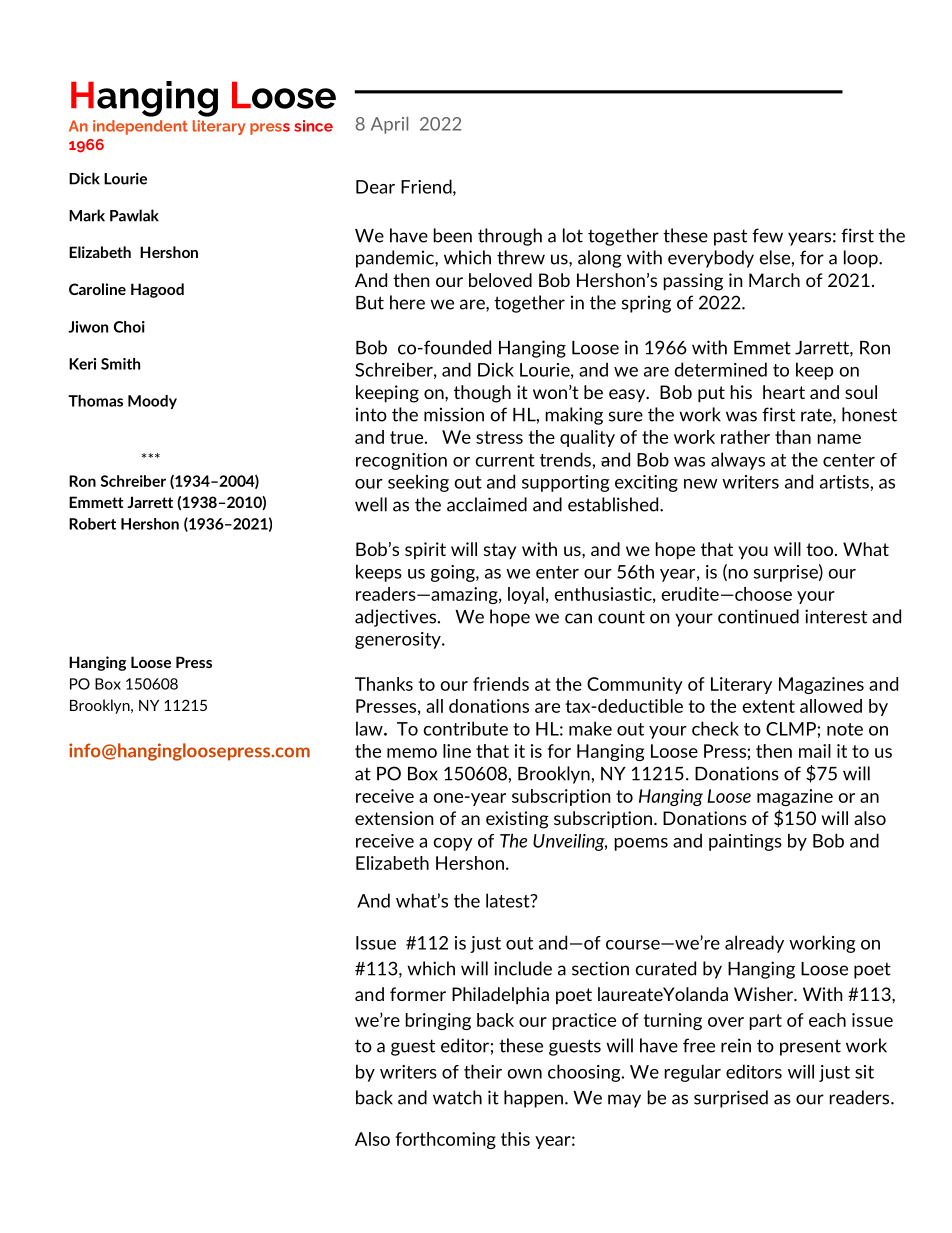  What do you see at coordinates (394, 818) in the screenshot?
I see `extension` at bounding box center [394, 818].
